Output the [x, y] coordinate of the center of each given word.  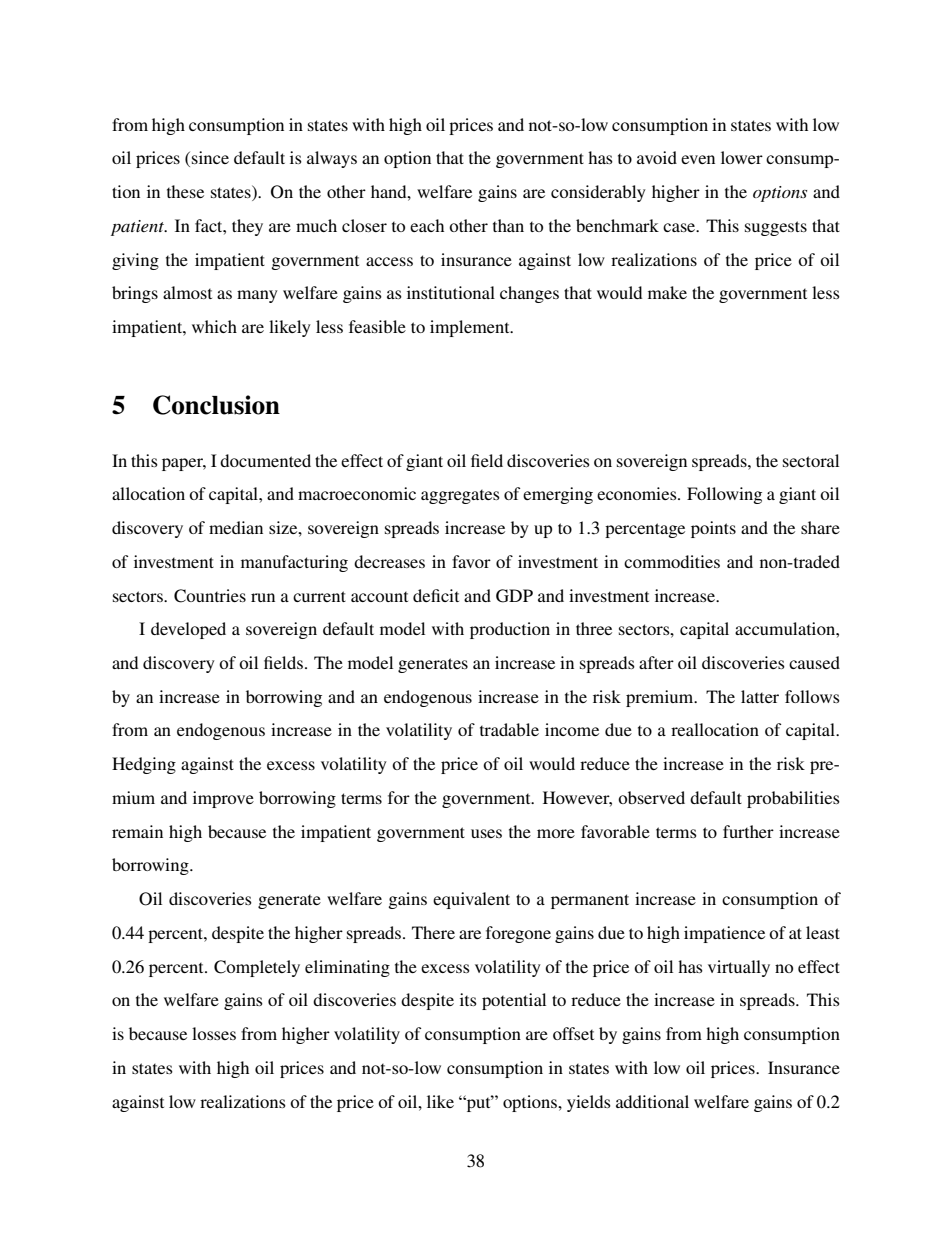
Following [724, 495]
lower [742, 157]
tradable [509, 729]
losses [214, 1033]
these [185, 191]
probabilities [793, 799]
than [508, 225]
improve [223, 799]
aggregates [460, 497]
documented [265, 460]
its [468, 999]
